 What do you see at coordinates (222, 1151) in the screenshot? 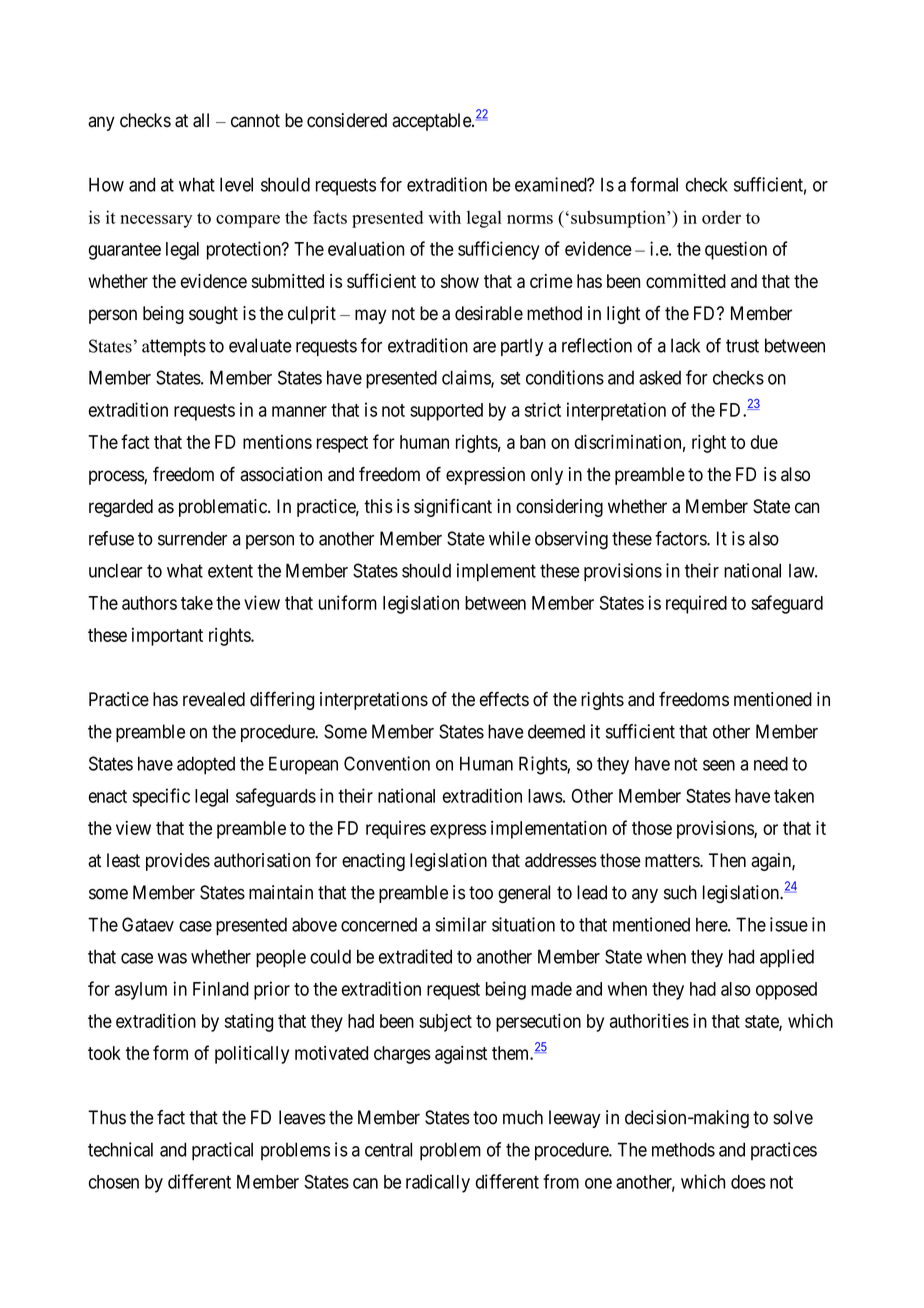
I see `practical` at bounding box center [222, 1151].
